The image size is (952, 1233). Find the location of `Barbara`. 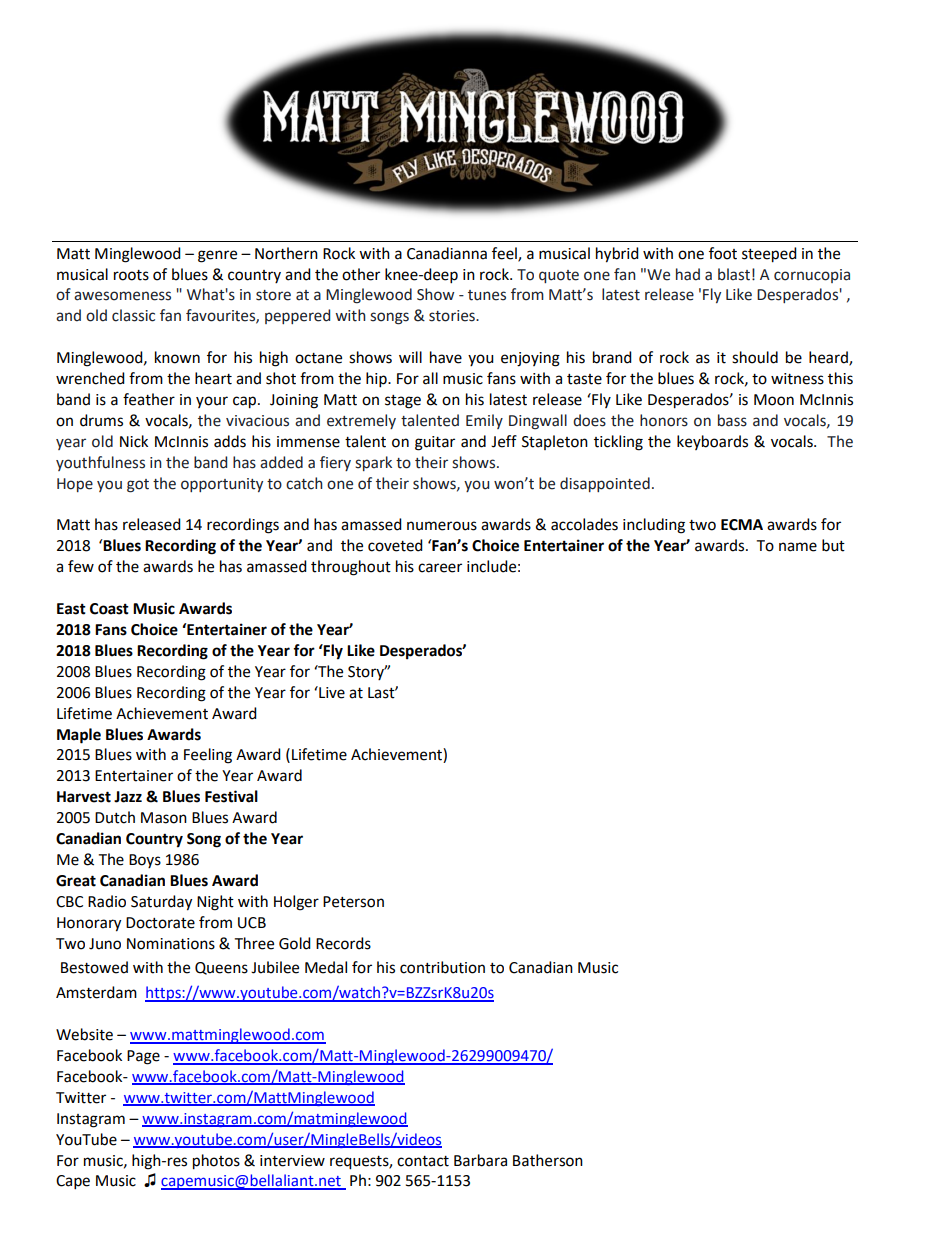

Barbara is located at coordinates (480, 1160).
